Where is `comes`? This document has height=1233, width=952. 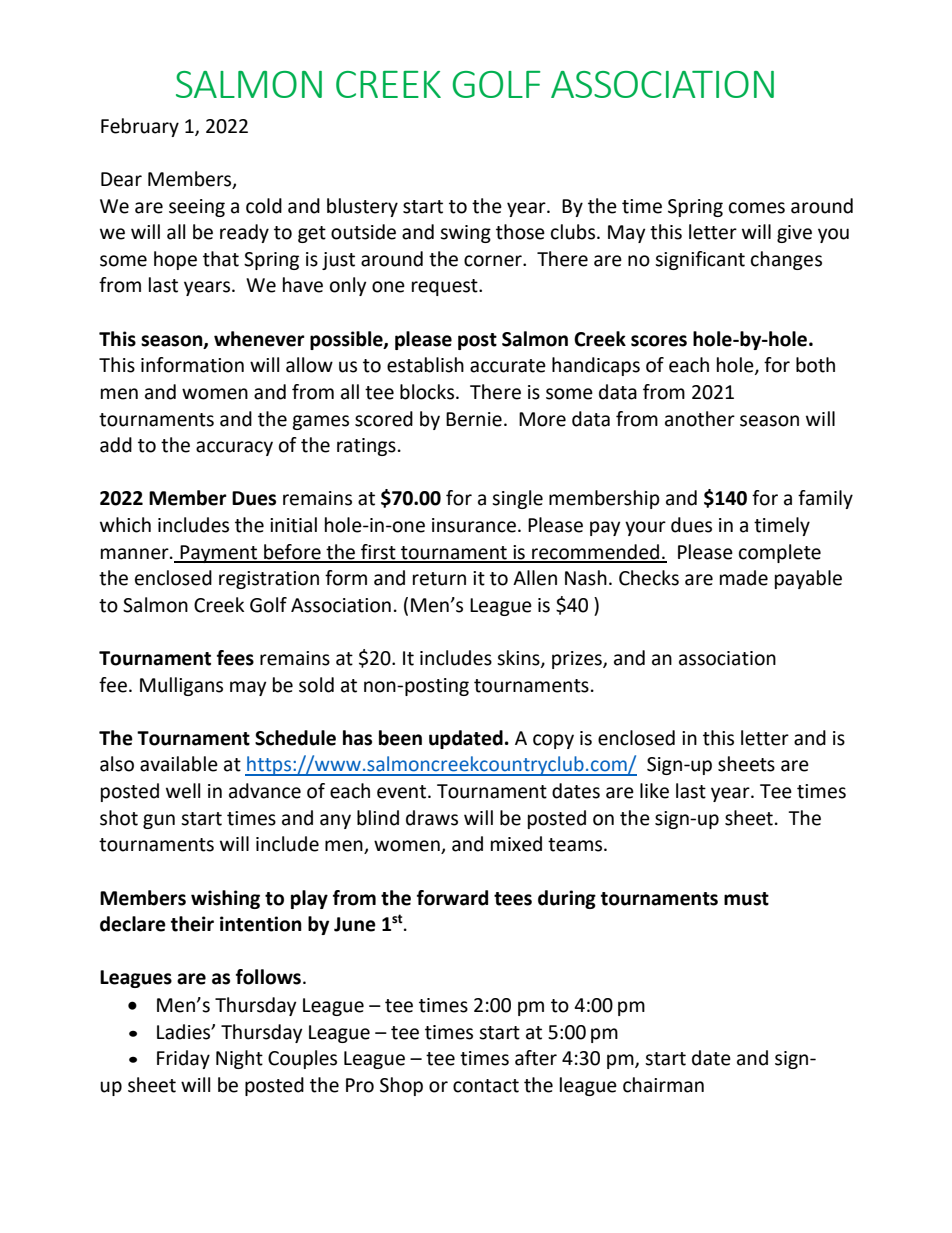 comes is located at coordinates (757, 208).
